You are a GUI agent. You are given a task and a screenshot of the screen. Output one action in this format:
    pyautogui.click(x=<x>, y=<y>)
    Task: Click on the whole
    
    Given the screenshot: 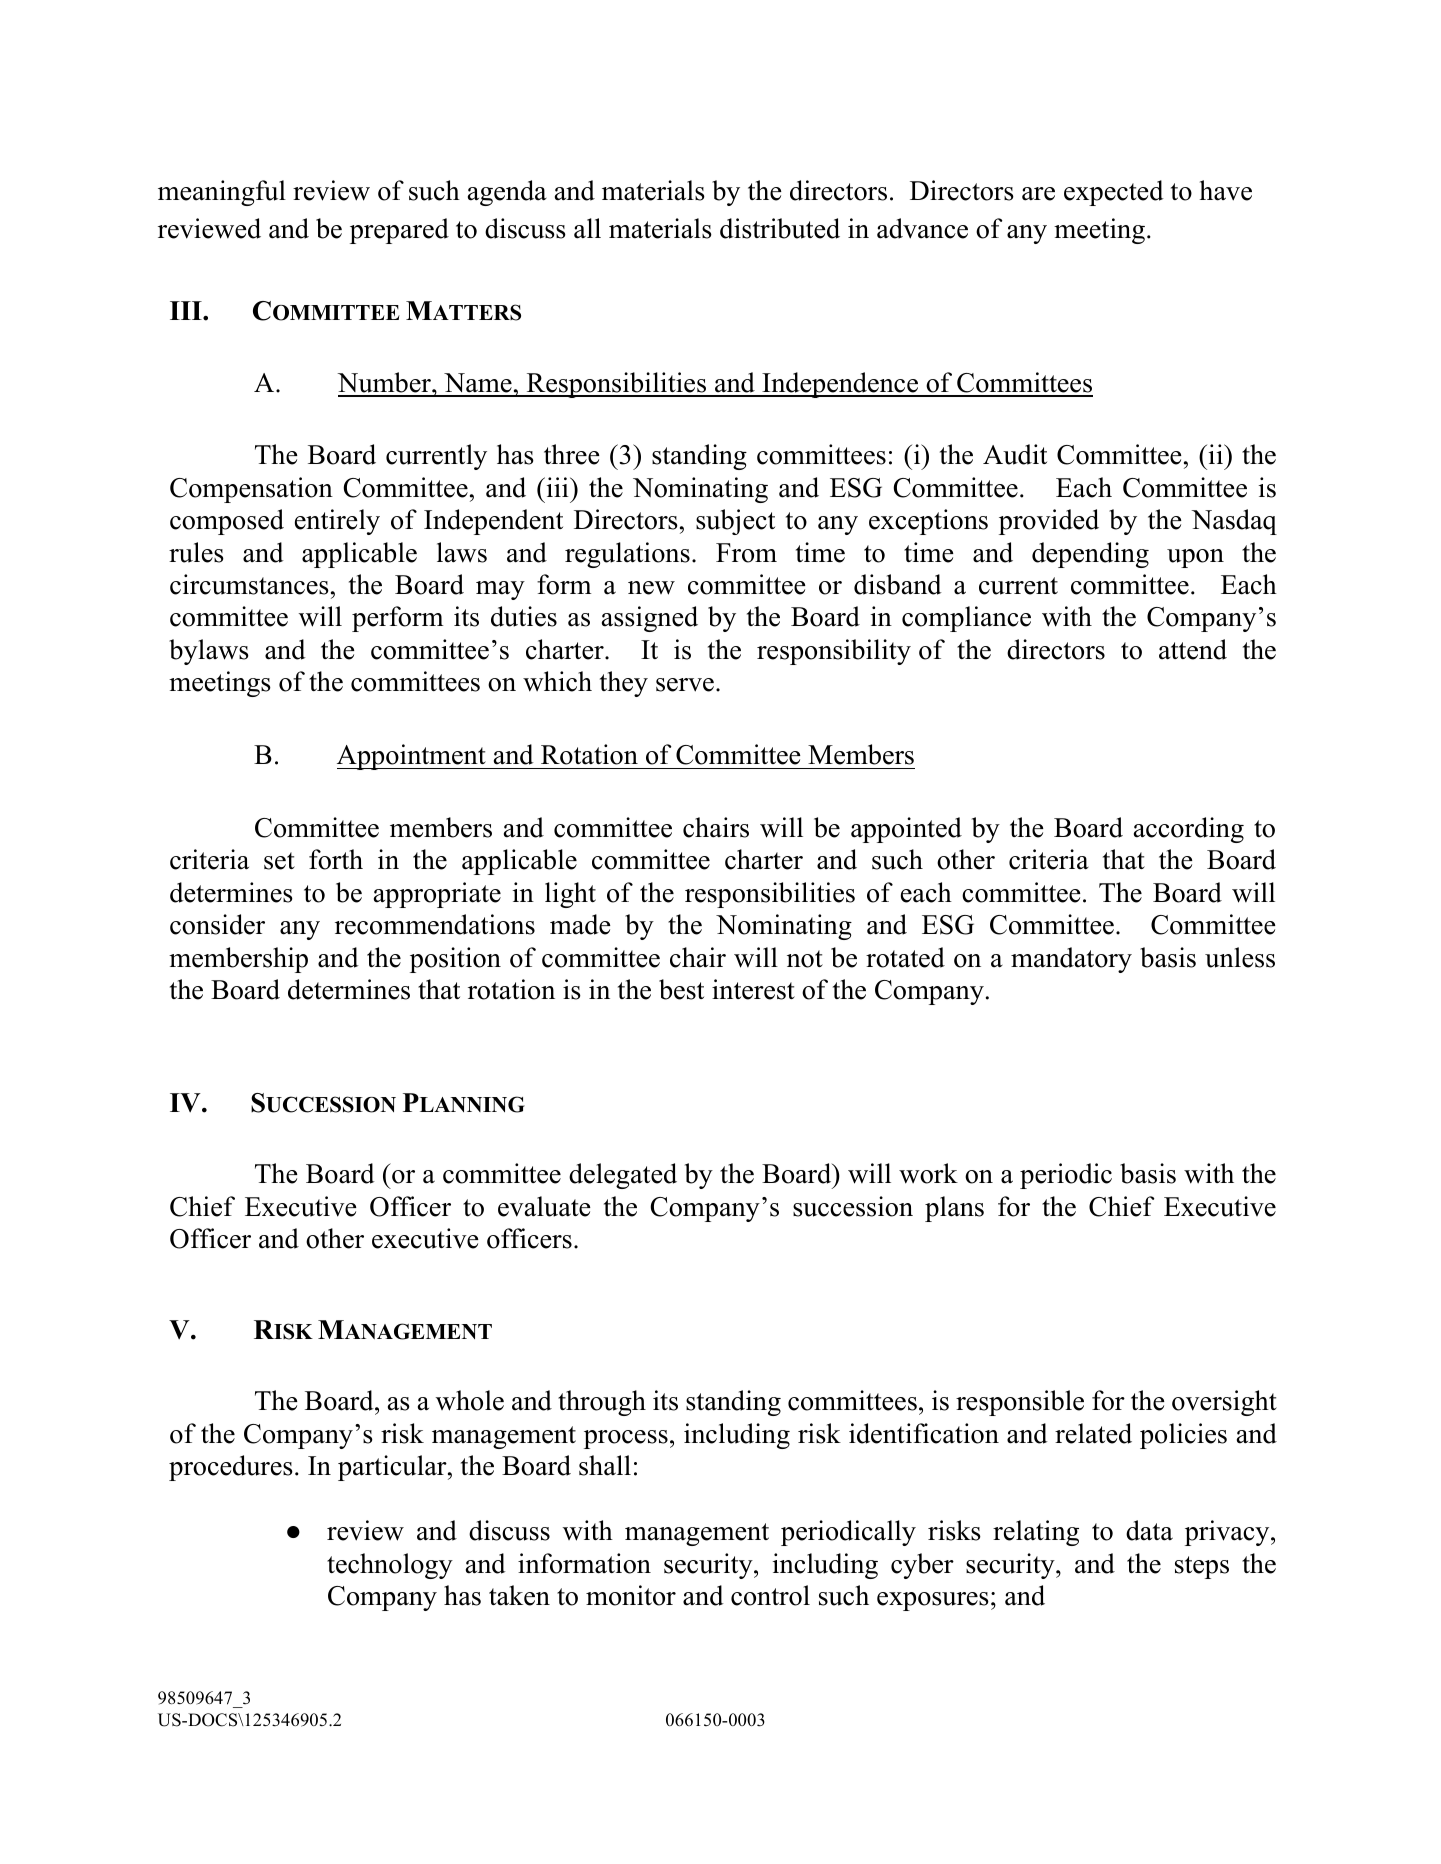 What is the action you would take?
    pyautogui.click(x=470, y=1400)
